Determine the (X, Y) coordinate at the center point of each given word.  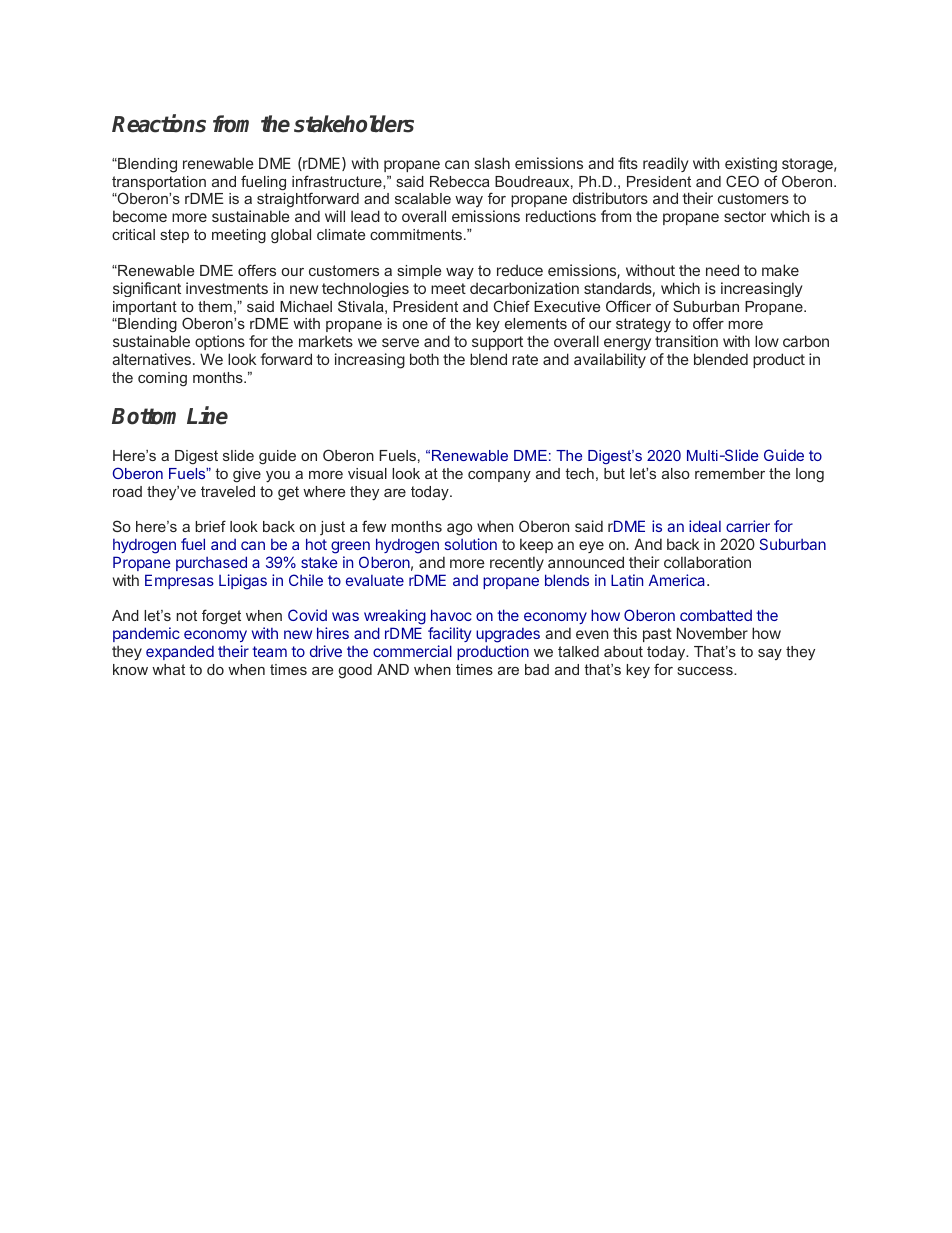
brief (210, 526)
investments (227, 288)
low (767, 341)
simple (419, 272)
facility (449, 636)
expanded (180, 652)
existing (751, 165)
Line (207, 416)
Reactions (159, 123)
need (722, 270)
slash (492, 163)
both (424, 359)
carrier (748, 526)
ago (459, 529)
